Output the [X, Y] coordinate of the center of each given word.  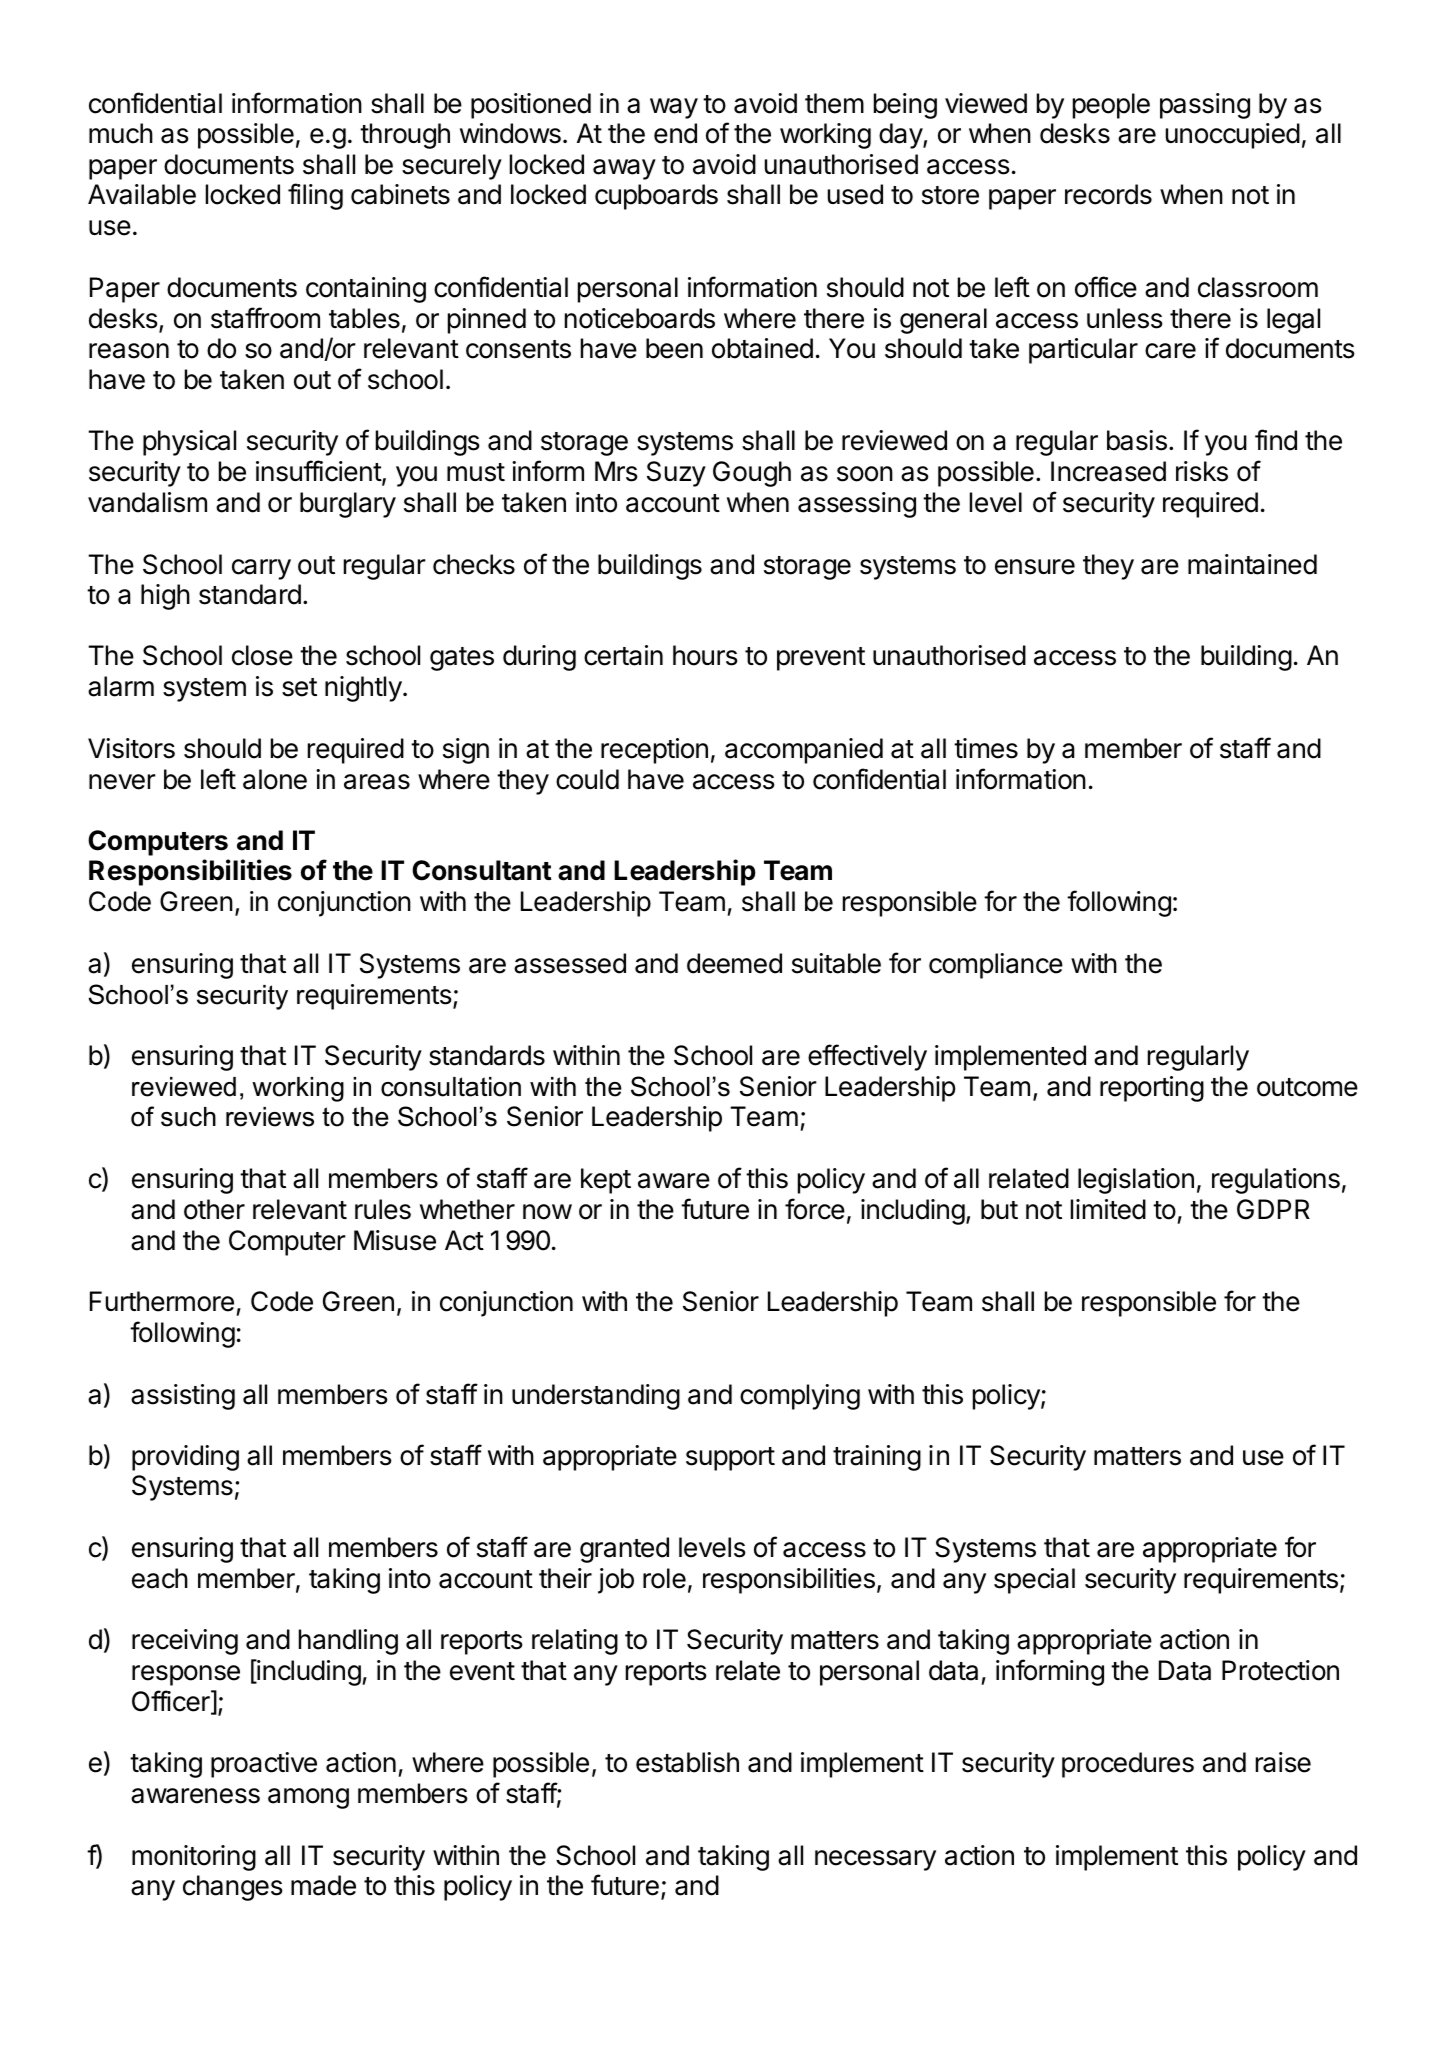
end [675, 133]
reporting [1152, 1089]
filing [315, 196]
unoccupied [1233, 136]
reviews [270, 1117]
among [308, 1798]
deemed [734, 963]
